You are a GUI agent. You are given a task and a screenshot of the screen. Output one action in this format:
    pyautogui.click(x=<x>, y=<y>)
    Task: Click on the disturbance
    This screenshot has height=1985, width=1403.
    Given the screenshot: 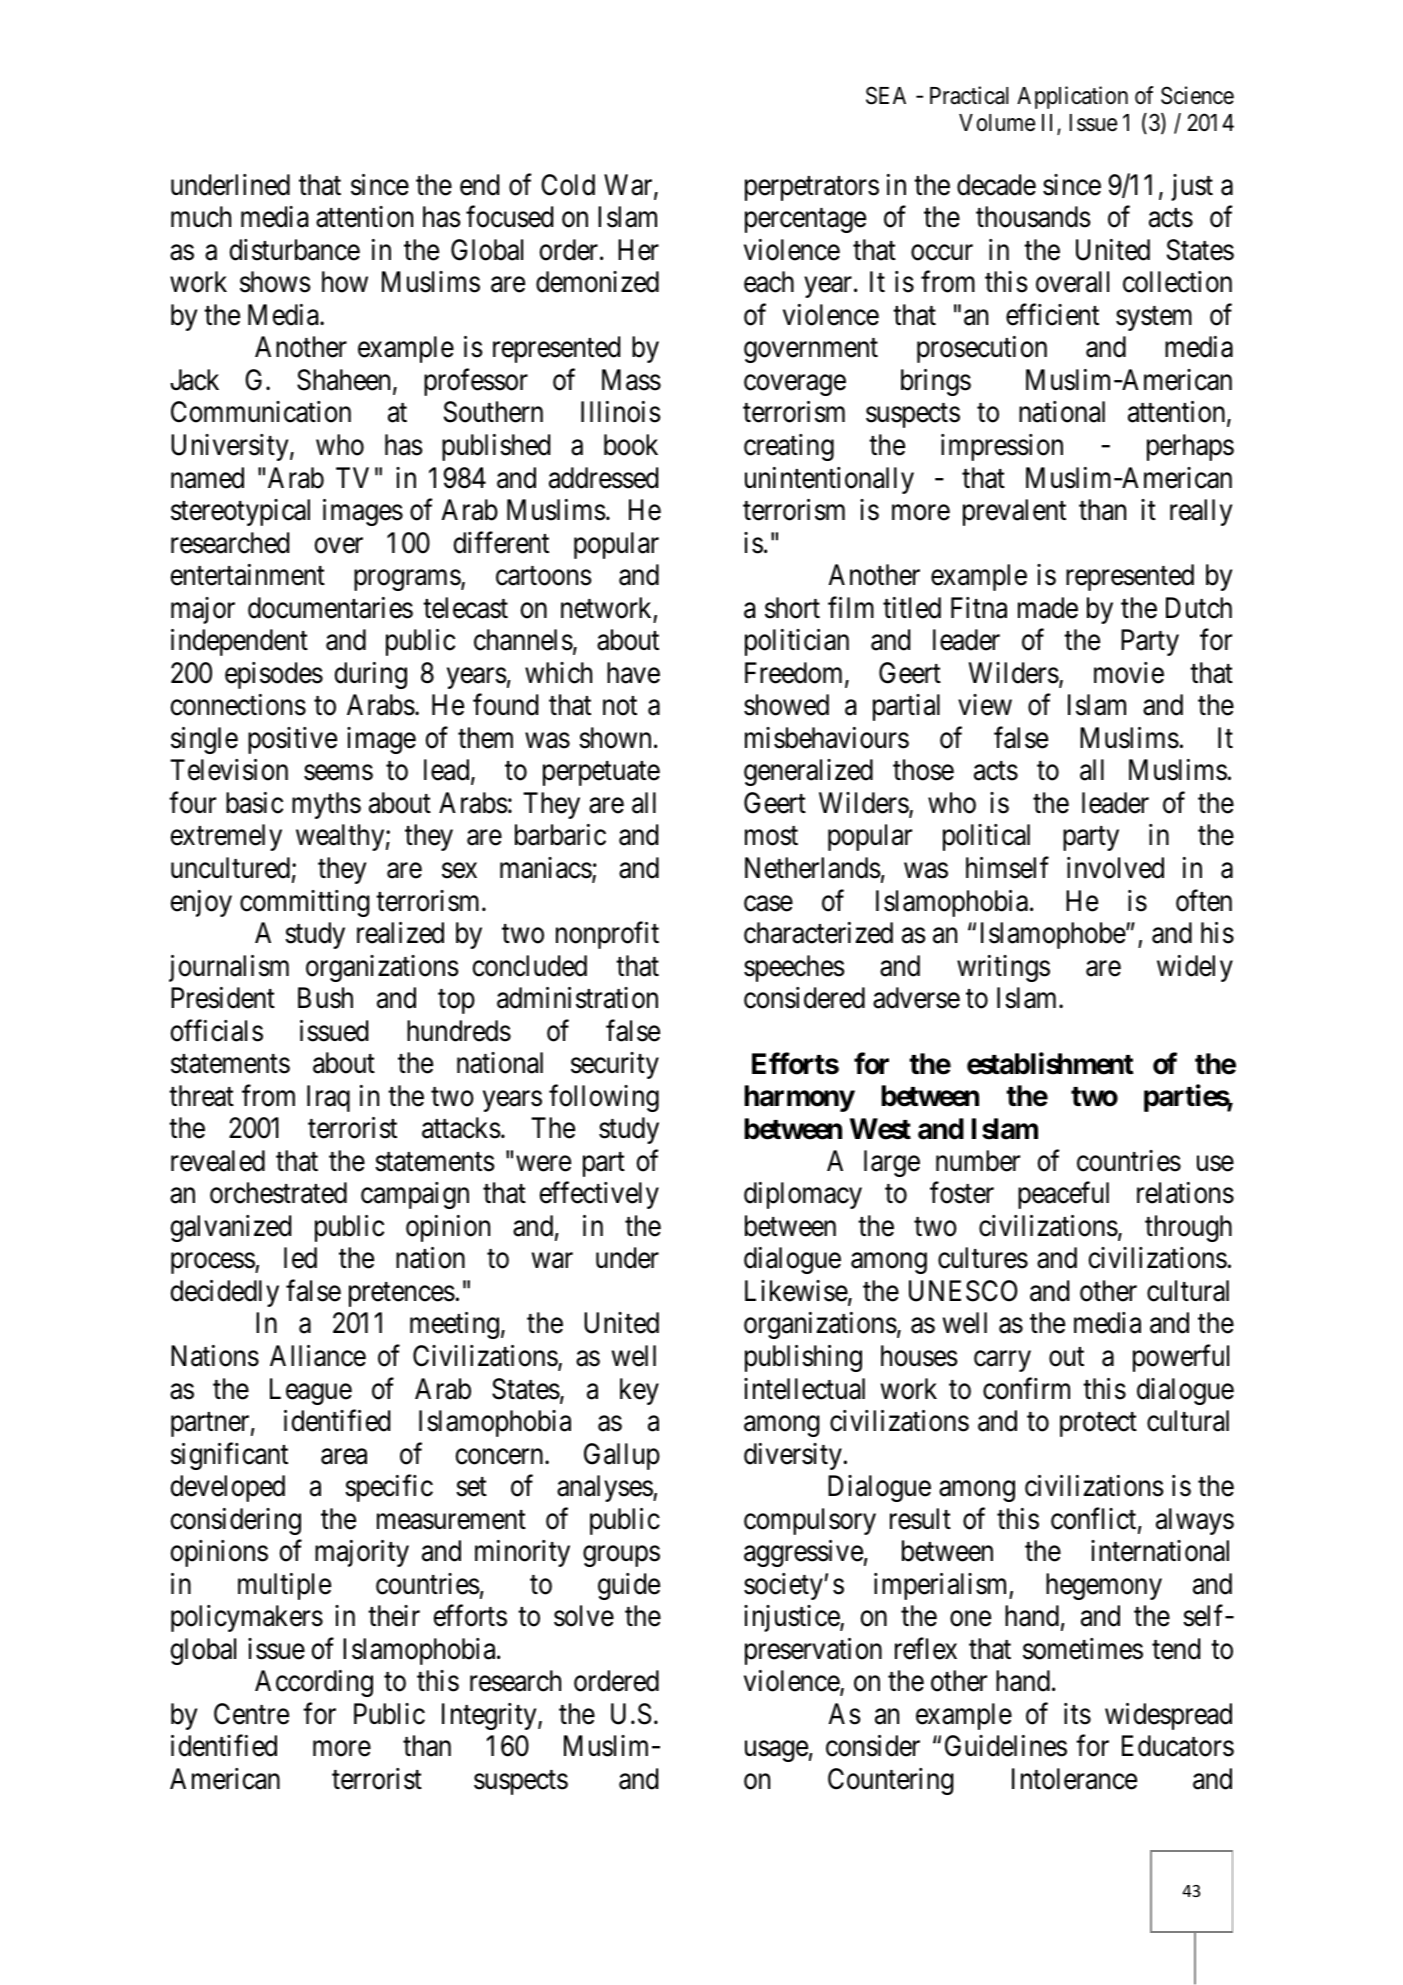 What is the action you would take?
    pyautogui.click(x=295, y=250)
